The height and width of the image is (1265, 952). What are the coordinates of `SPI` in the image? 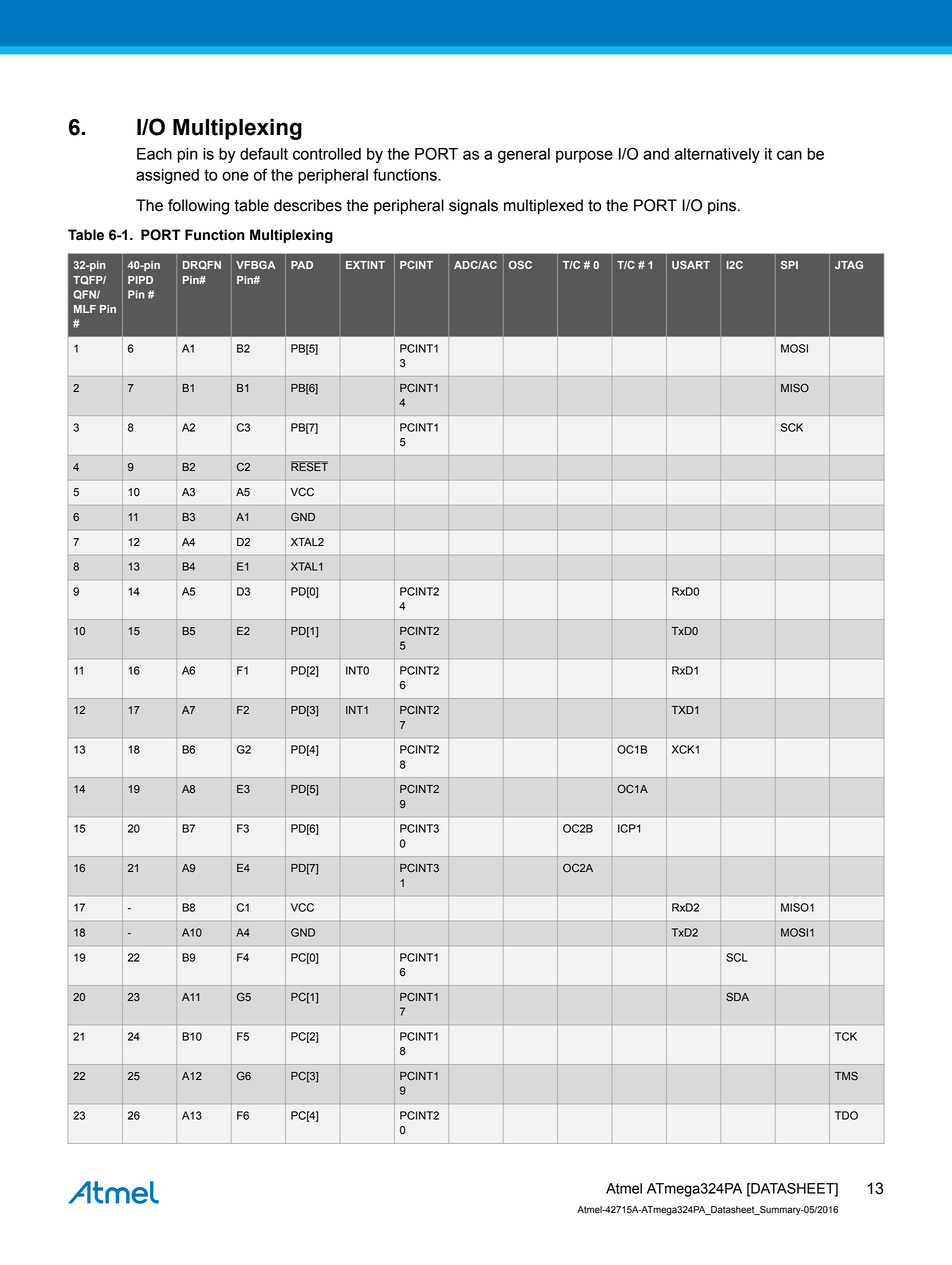 It's located at (789, 265).
